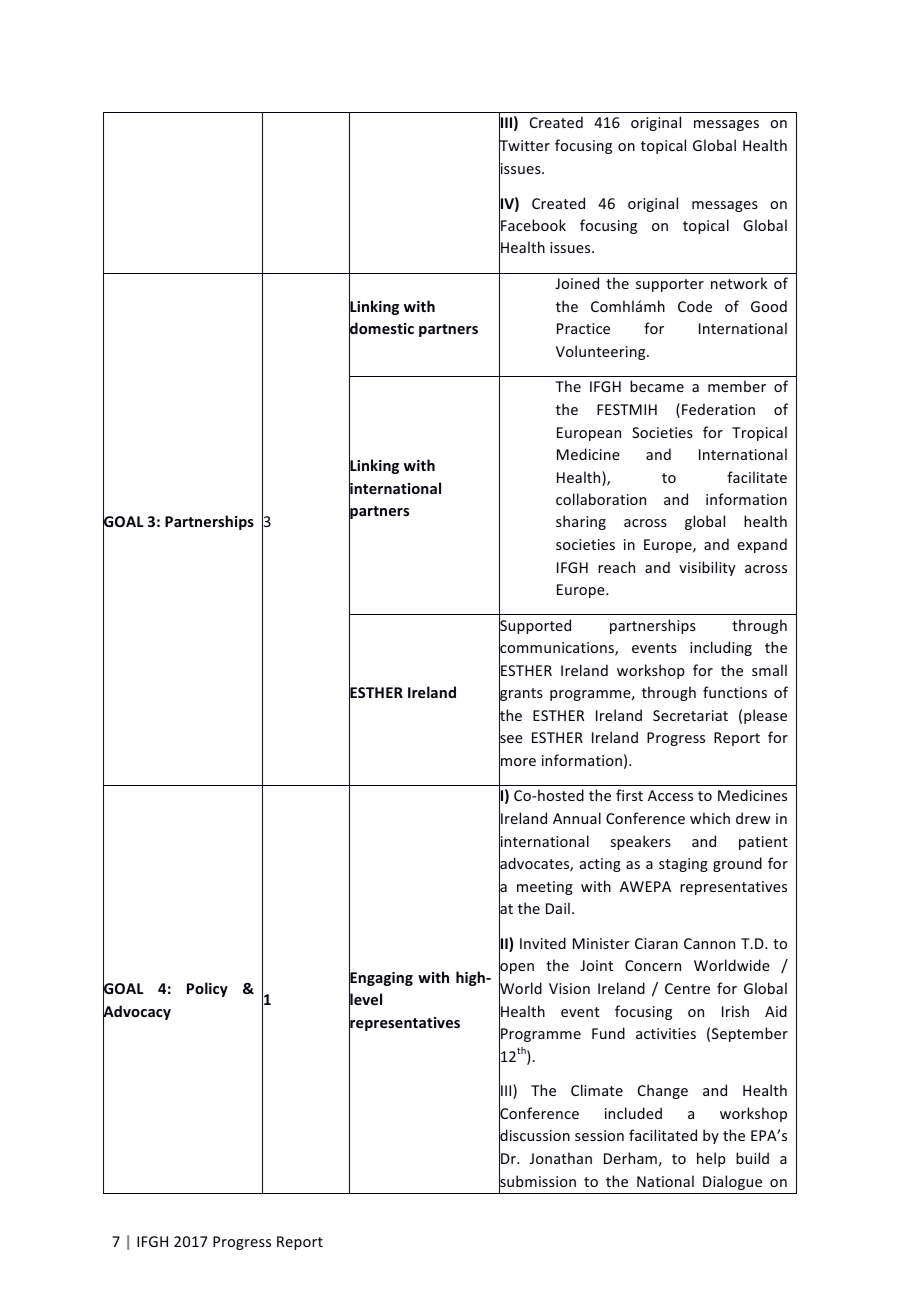  What do you see at coordinates (137, 1012) in the image?
I see `Advocacy` at bounding box center [137, 1012].
